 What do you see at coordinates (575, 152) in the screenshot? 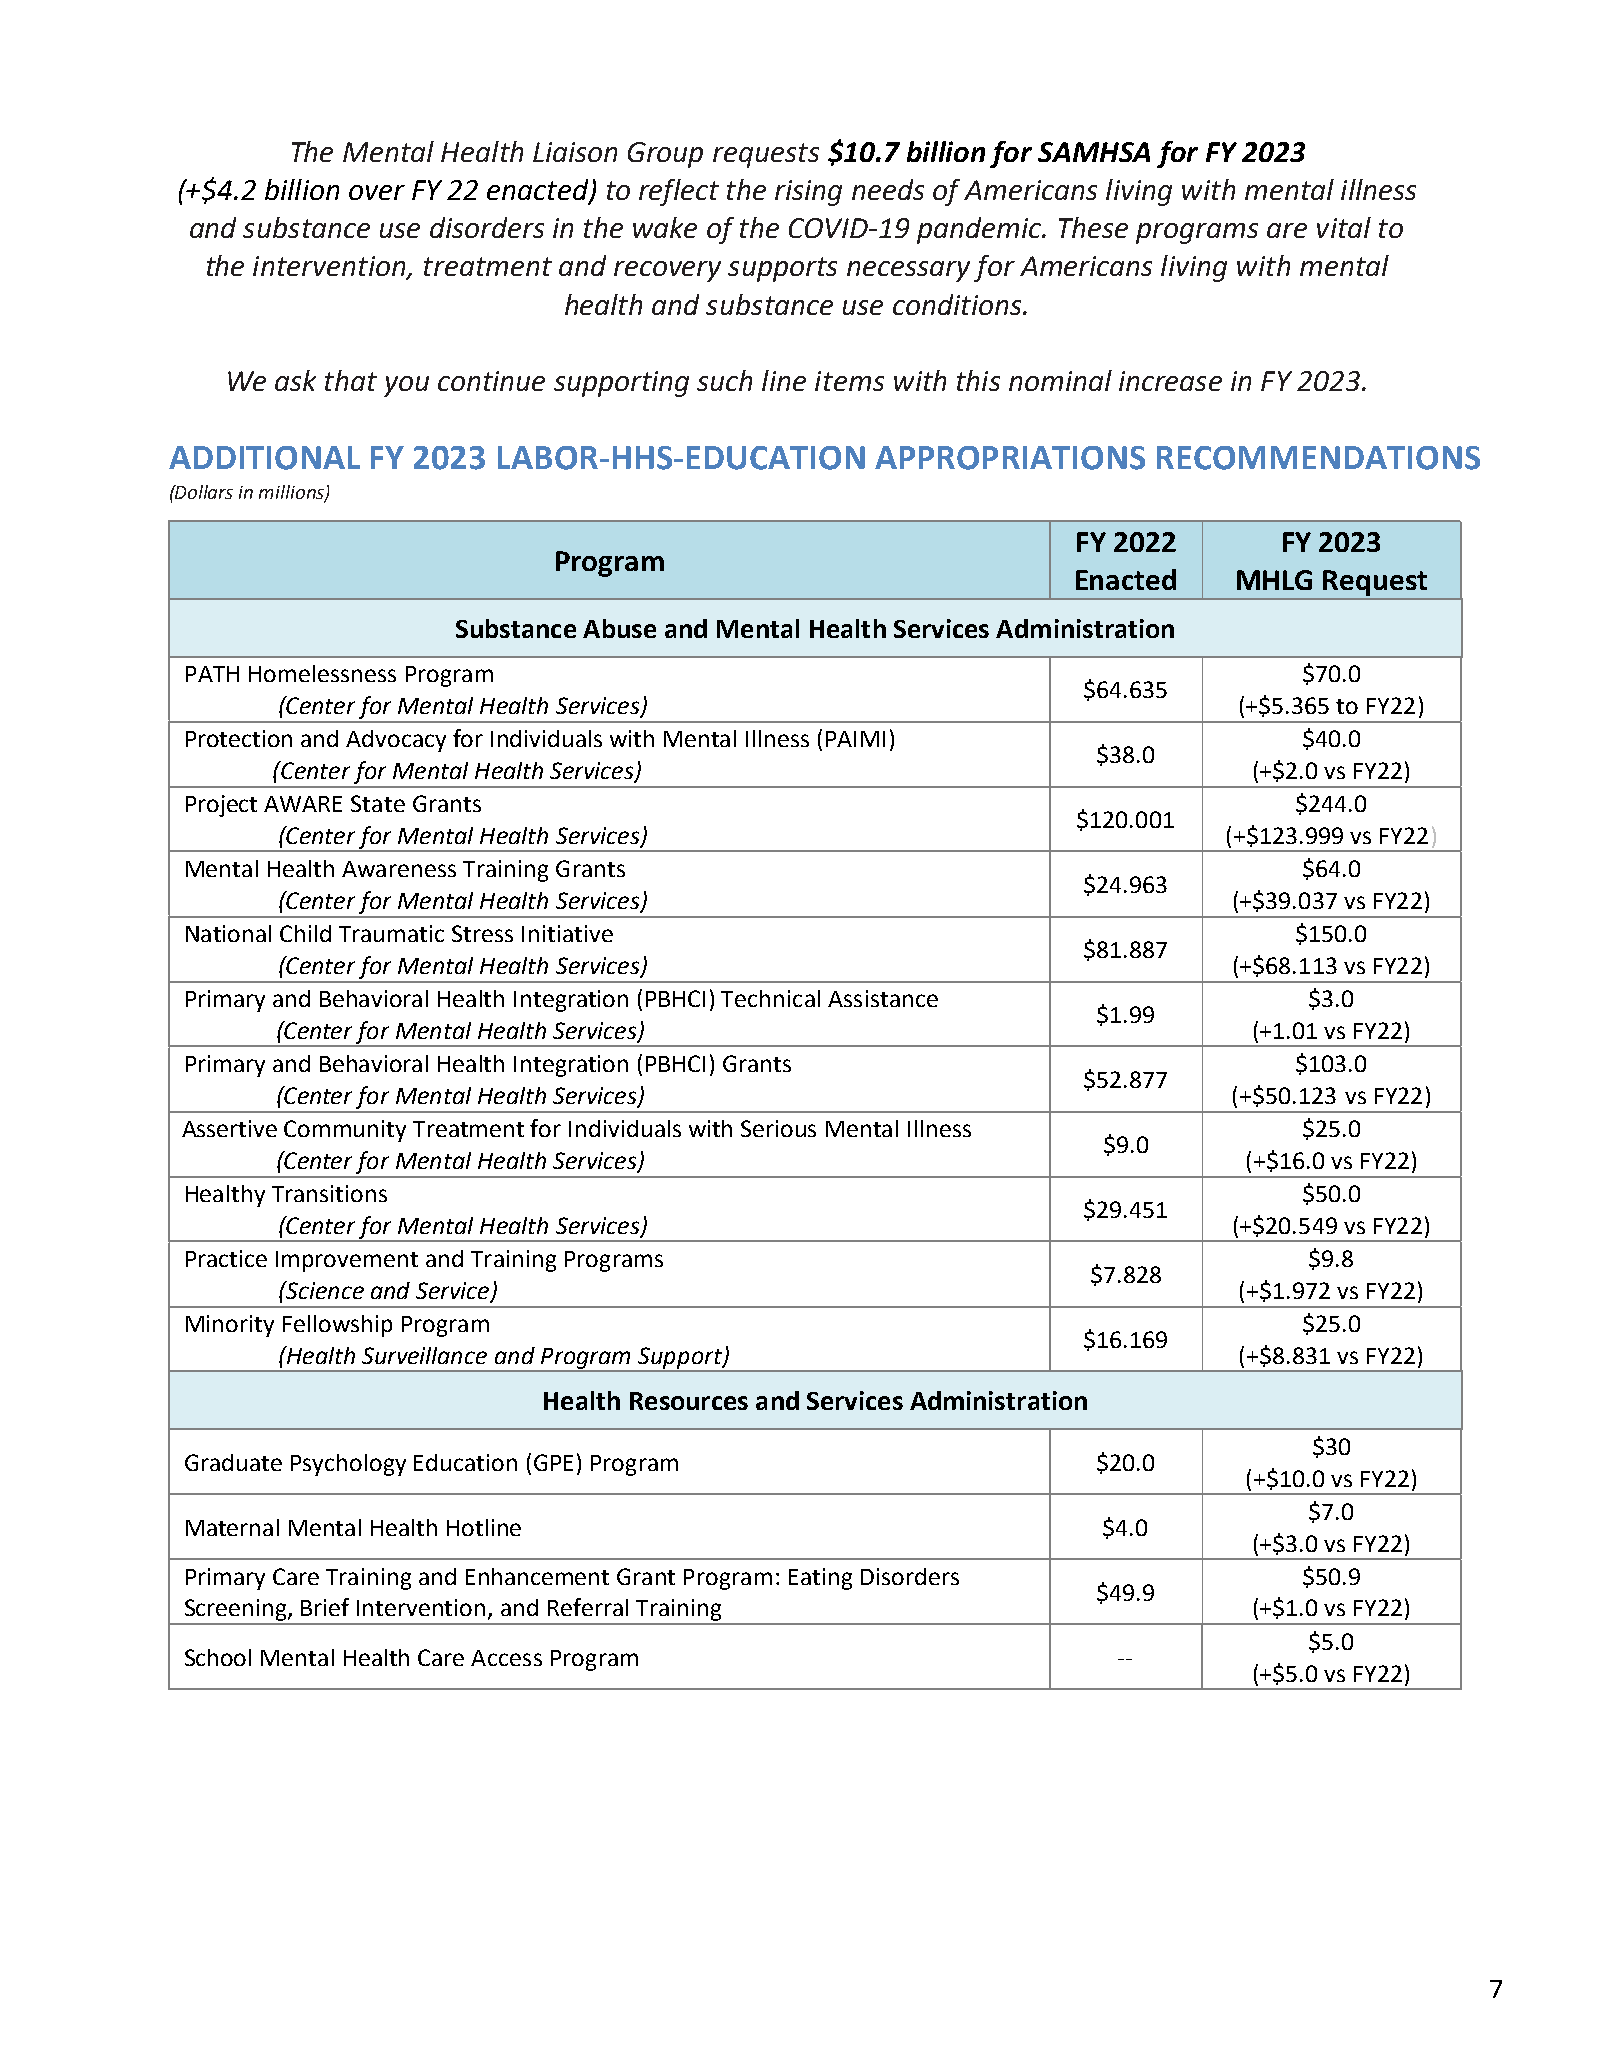
I see `Liaison` at bounding box center [575, 152].
